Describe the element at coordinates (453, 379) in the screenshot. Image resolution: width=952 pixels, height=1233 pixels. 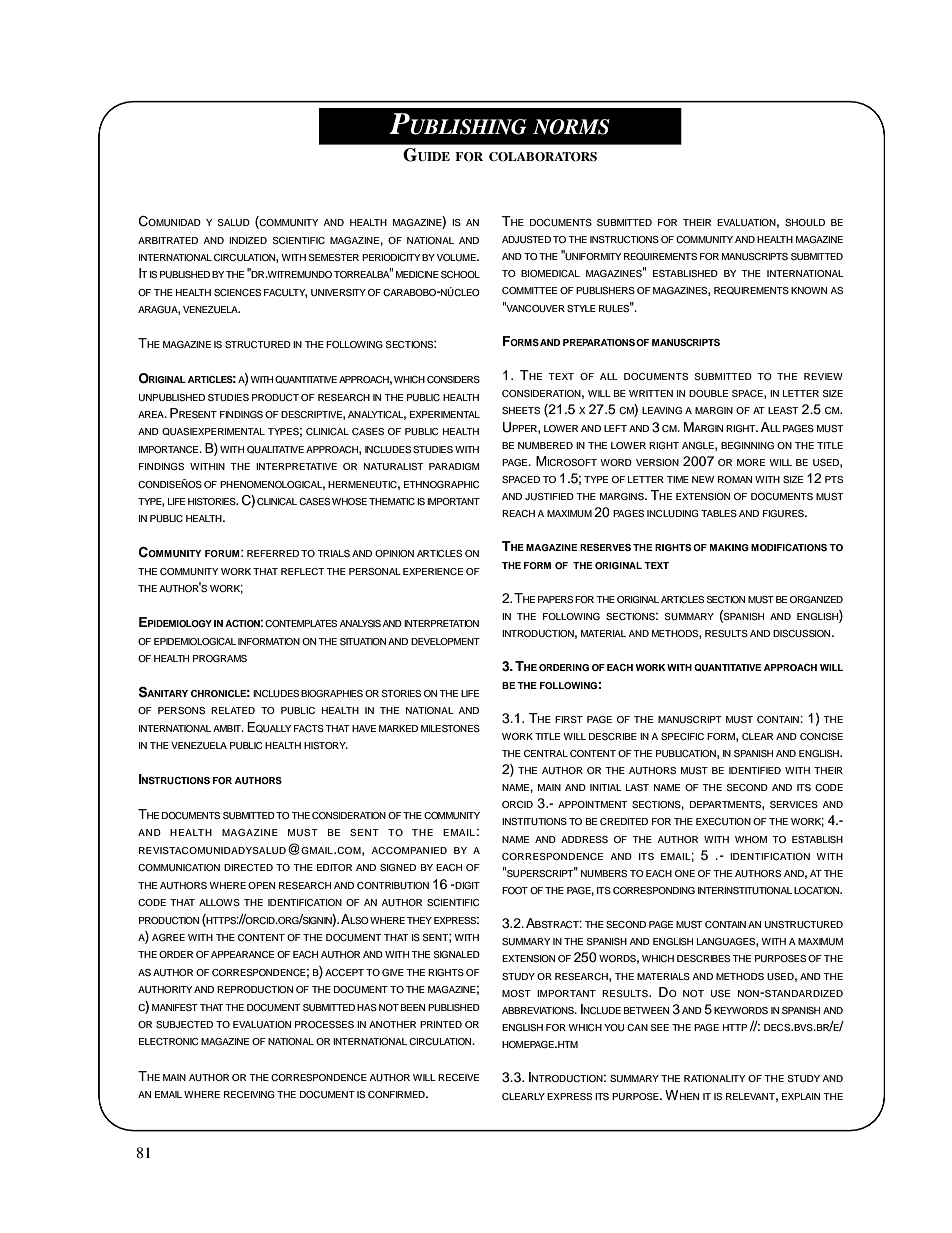
I see `CONSIDERS` at that location.
